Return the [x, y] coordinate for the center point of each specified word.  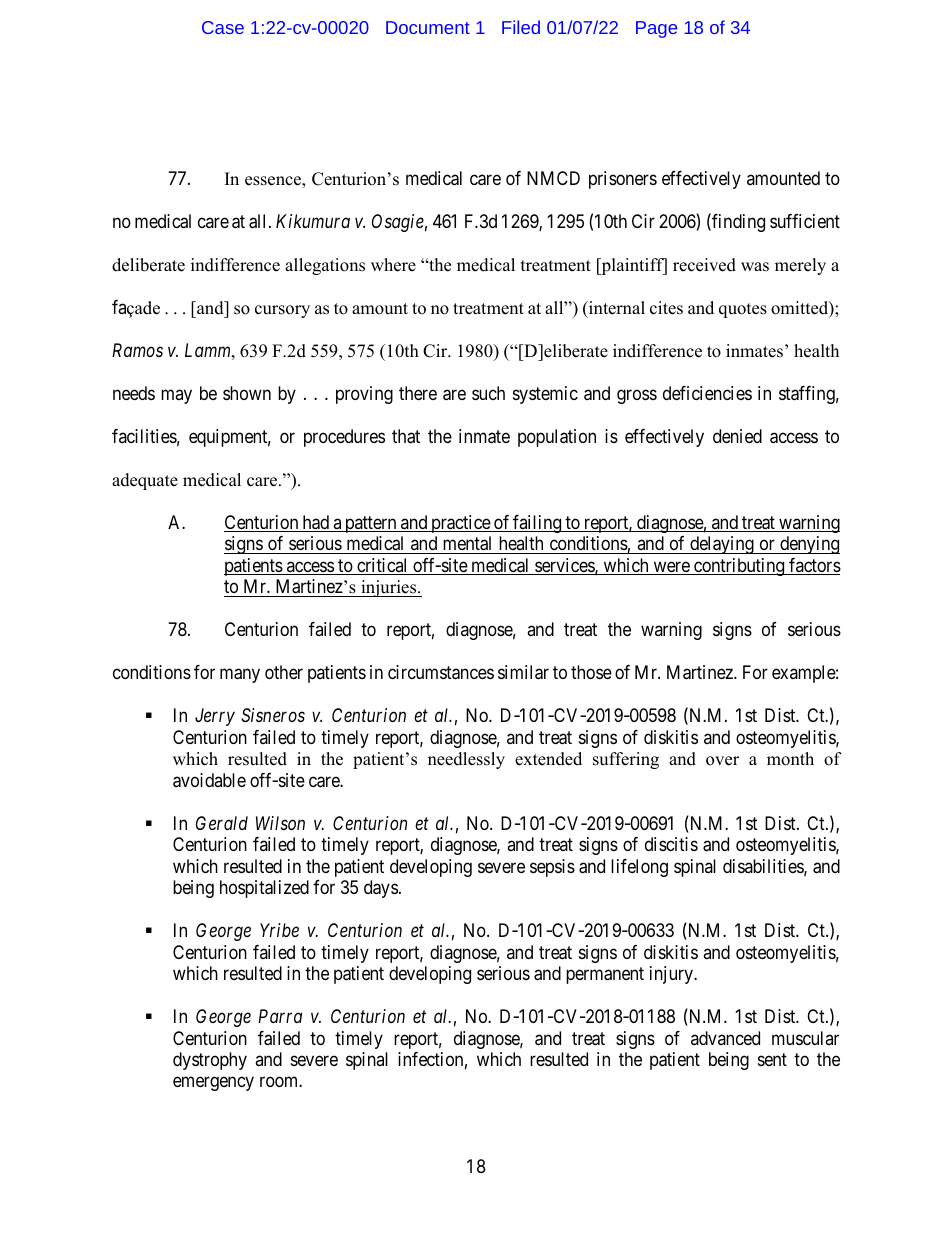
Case [223, 27]
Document [428, 27]
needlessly [466, 760]
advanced [725, 1038]
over [722, 761]
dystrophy [210, 1061]
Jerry [215, 717]
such [488, 393]
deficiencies [707, 393]
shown [247, 393]
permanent [605, 975]
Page [656, 29]
